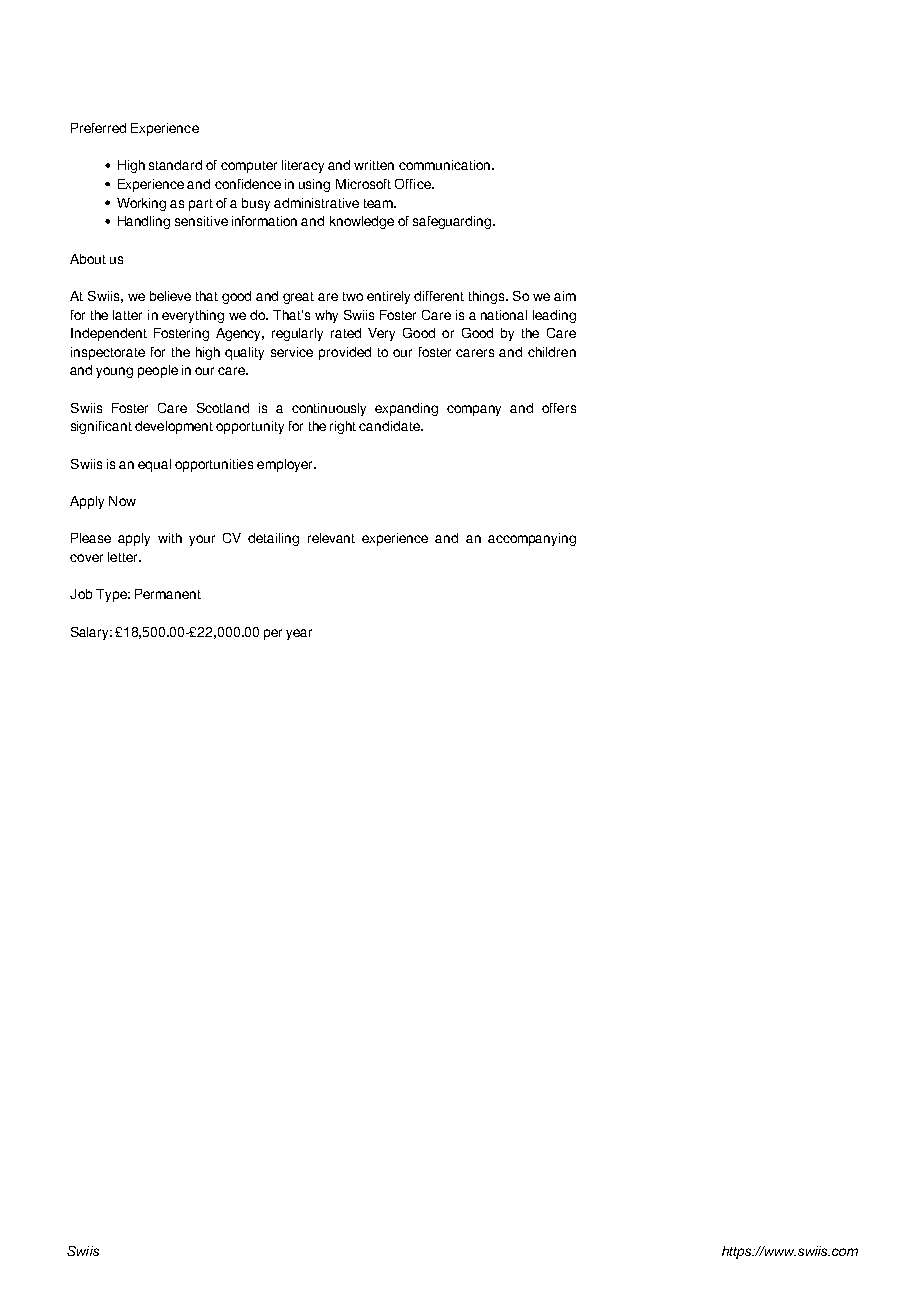 This screenshot has height=1308, width=924. I want to click on Permanent, so click(168, 594).
